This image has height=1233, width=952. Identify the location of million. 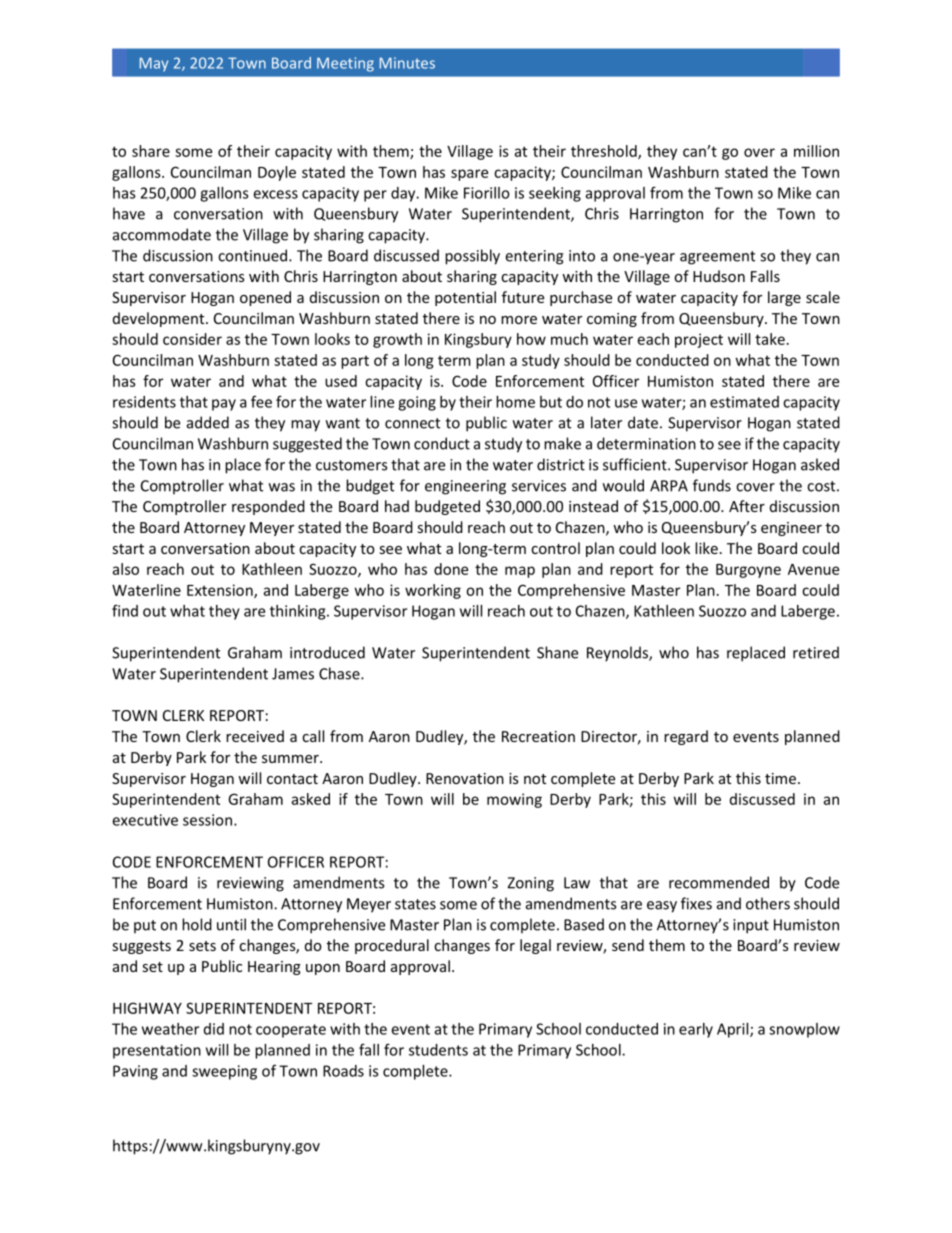
(816, 151).
